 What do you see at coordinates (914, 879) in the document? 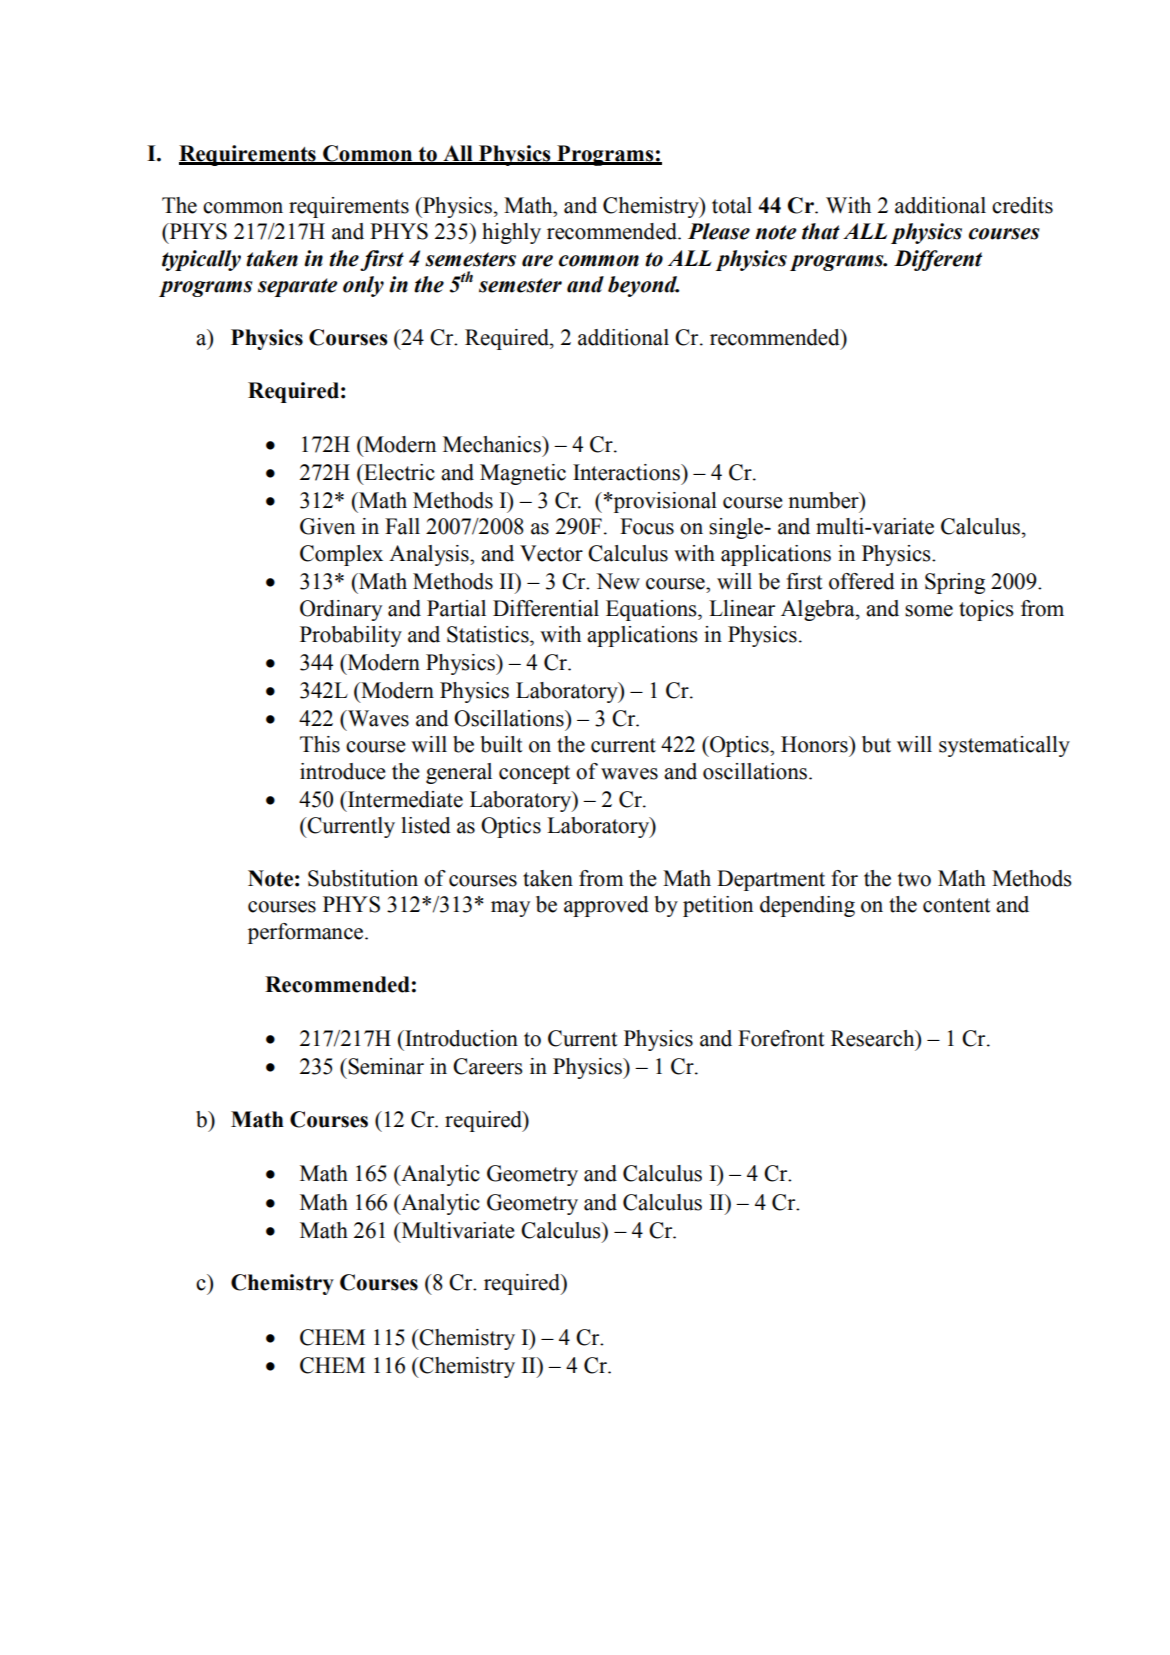
I see `two` at bounding box center [914, 879].
